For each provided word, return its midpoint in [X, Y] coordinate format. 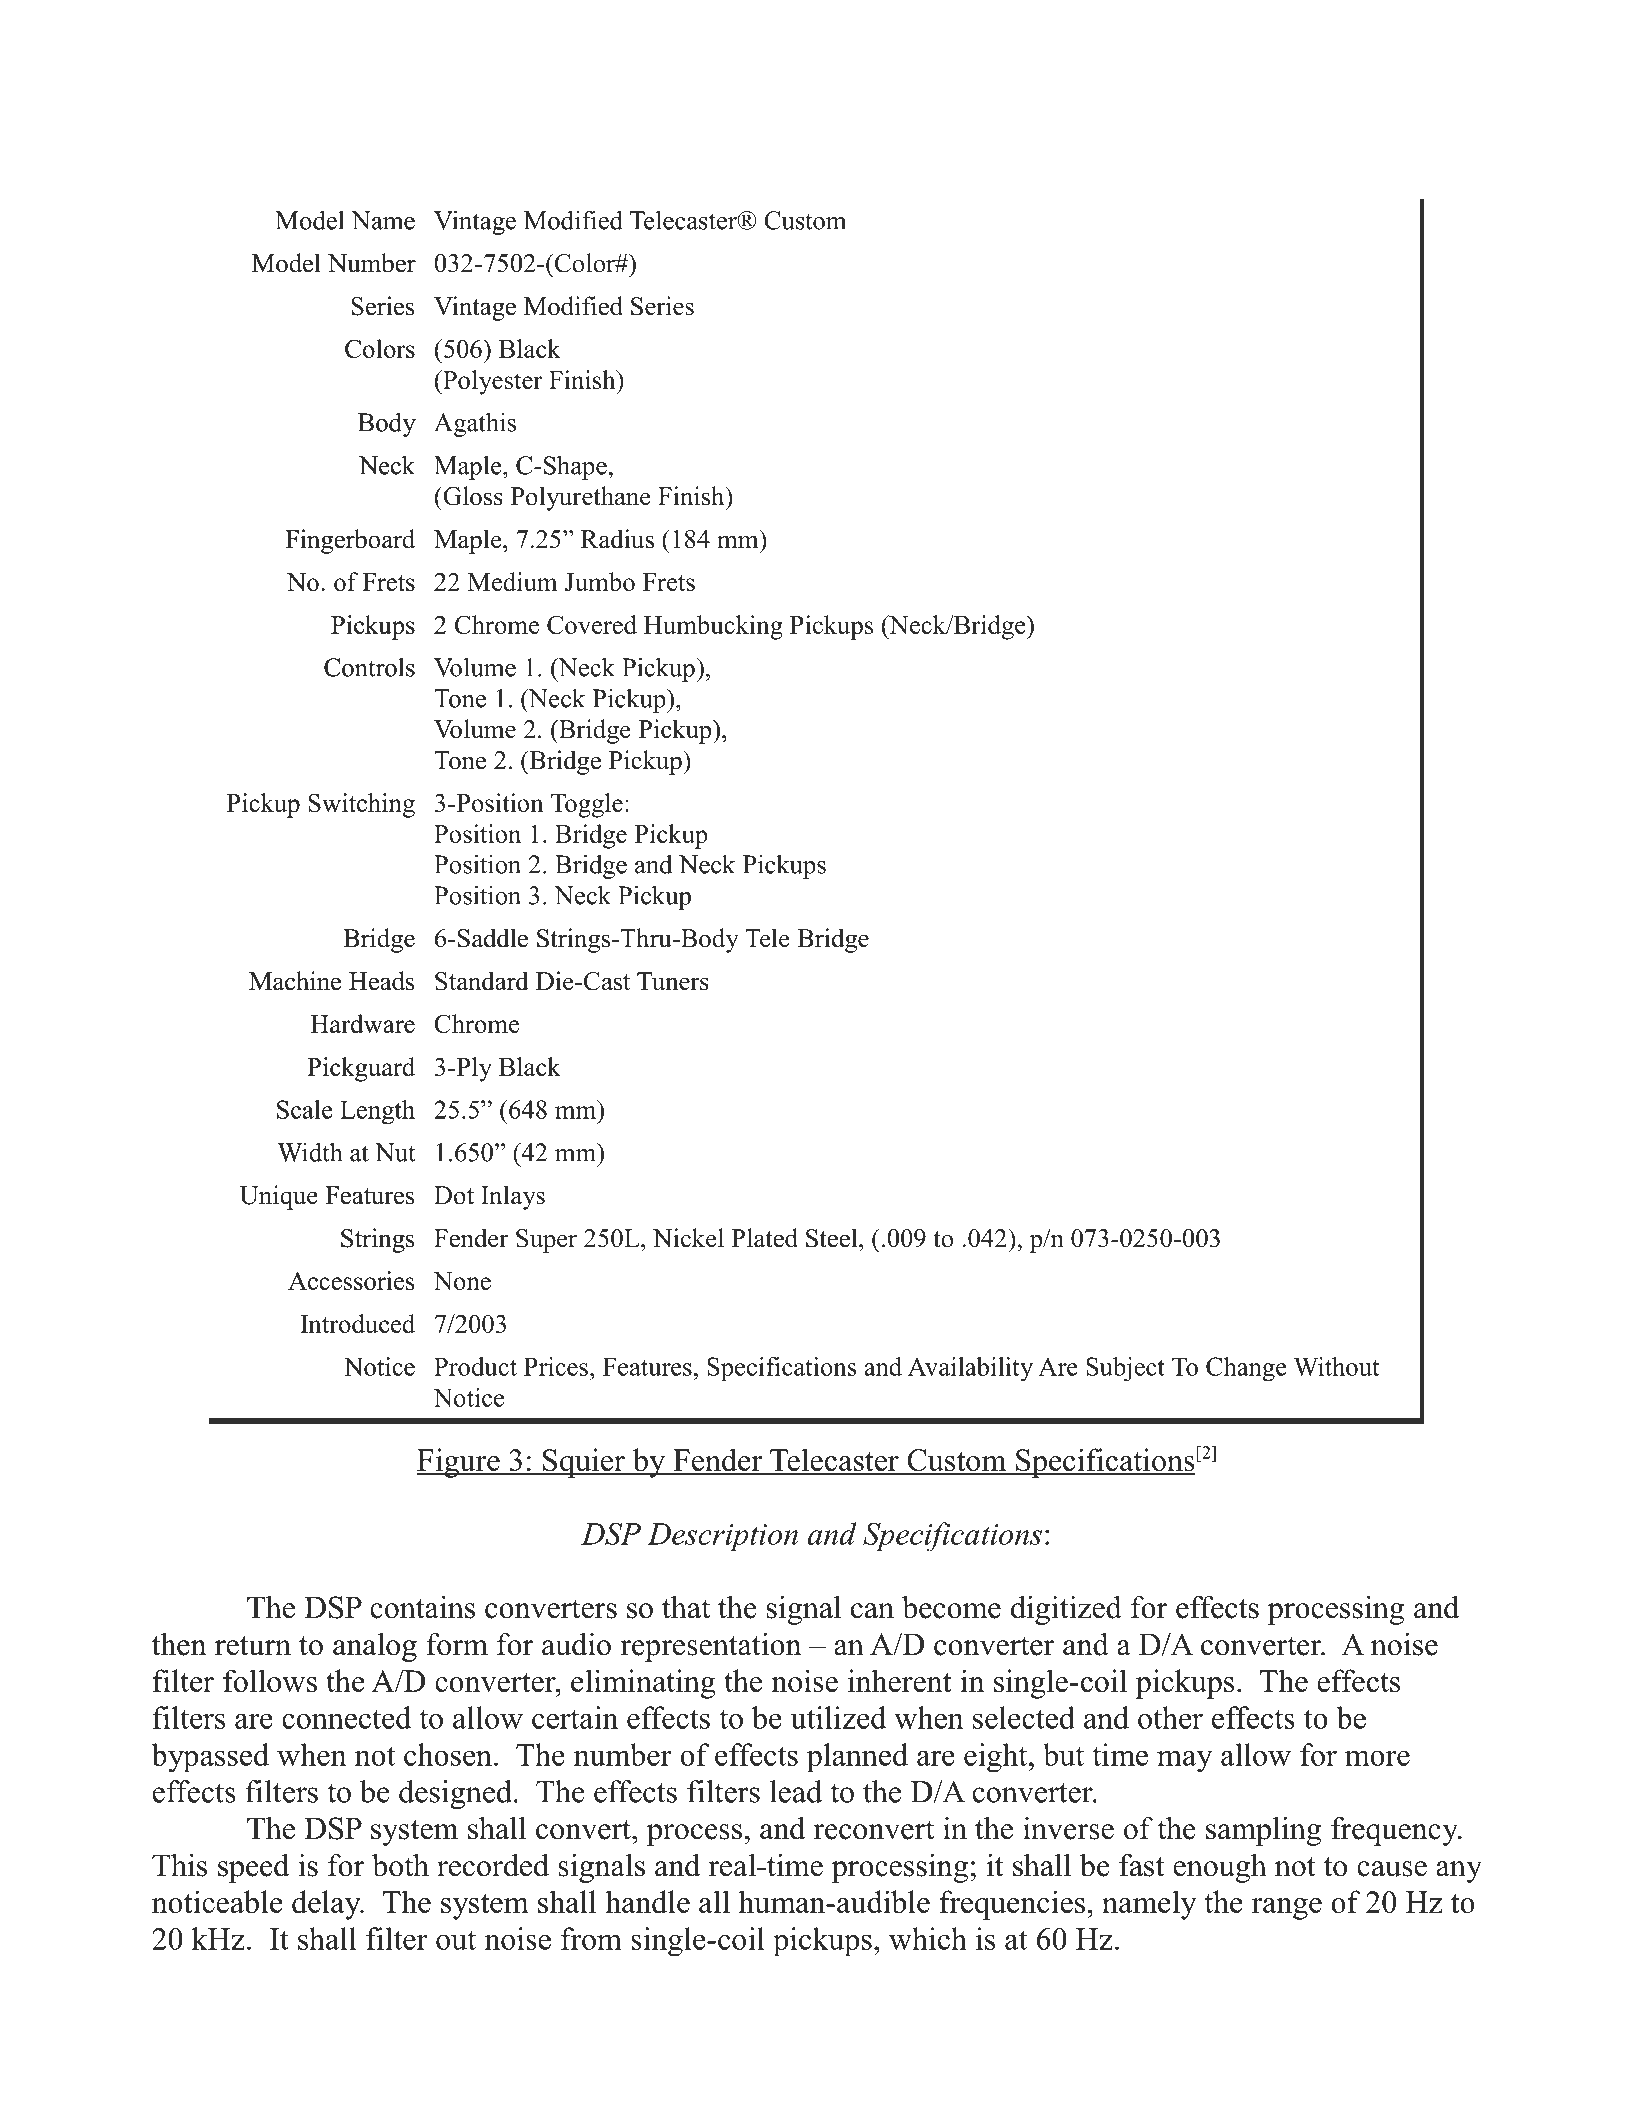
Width [310, 1152]
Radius [617, 539]
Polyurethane [581, 498]
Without [1337, 1366]
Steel [833, 1238]
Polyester [491, 382]
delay [327, 1905]
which [928, 1938]
